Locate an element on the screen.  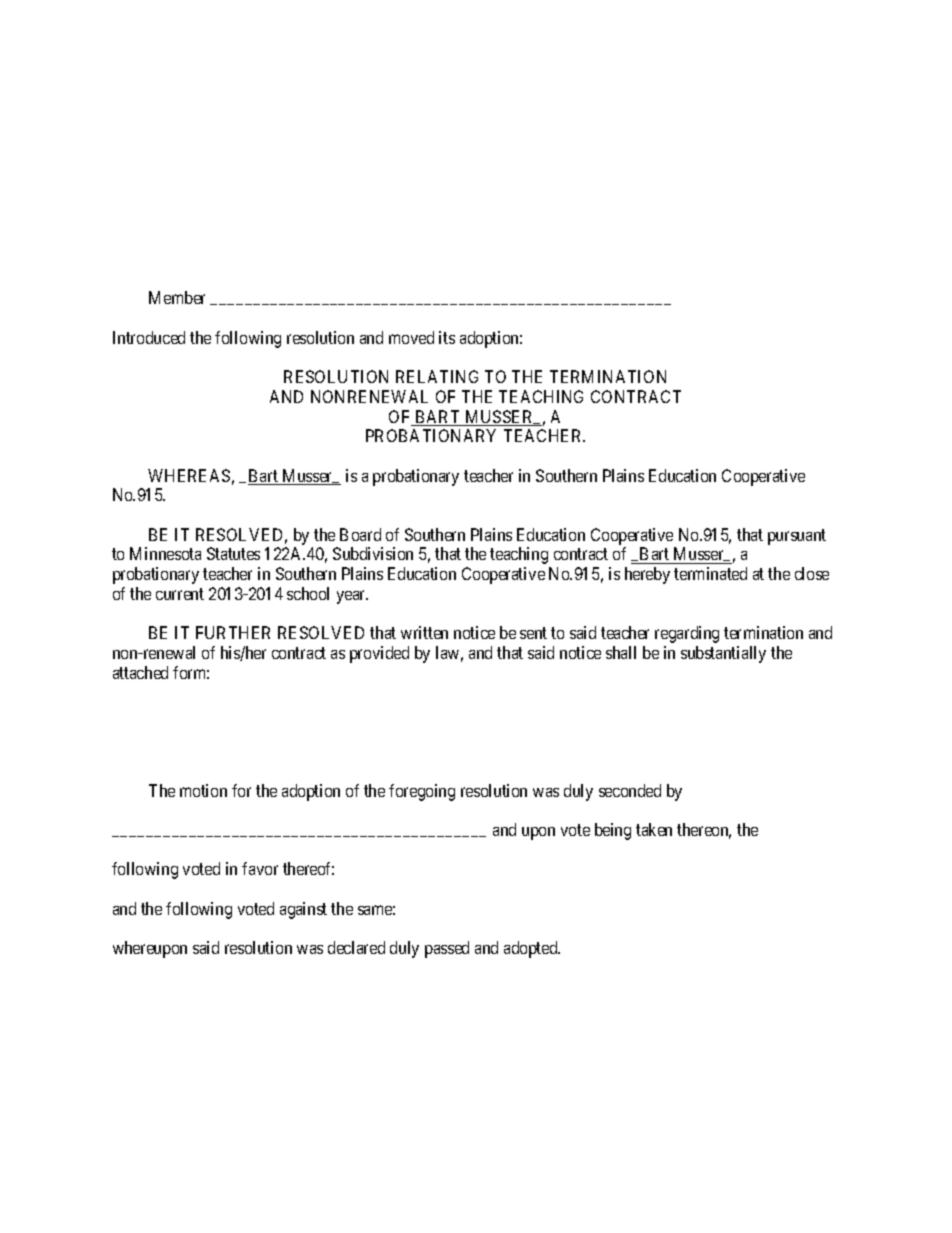
RELATING is located at coordinates (437, 376).
